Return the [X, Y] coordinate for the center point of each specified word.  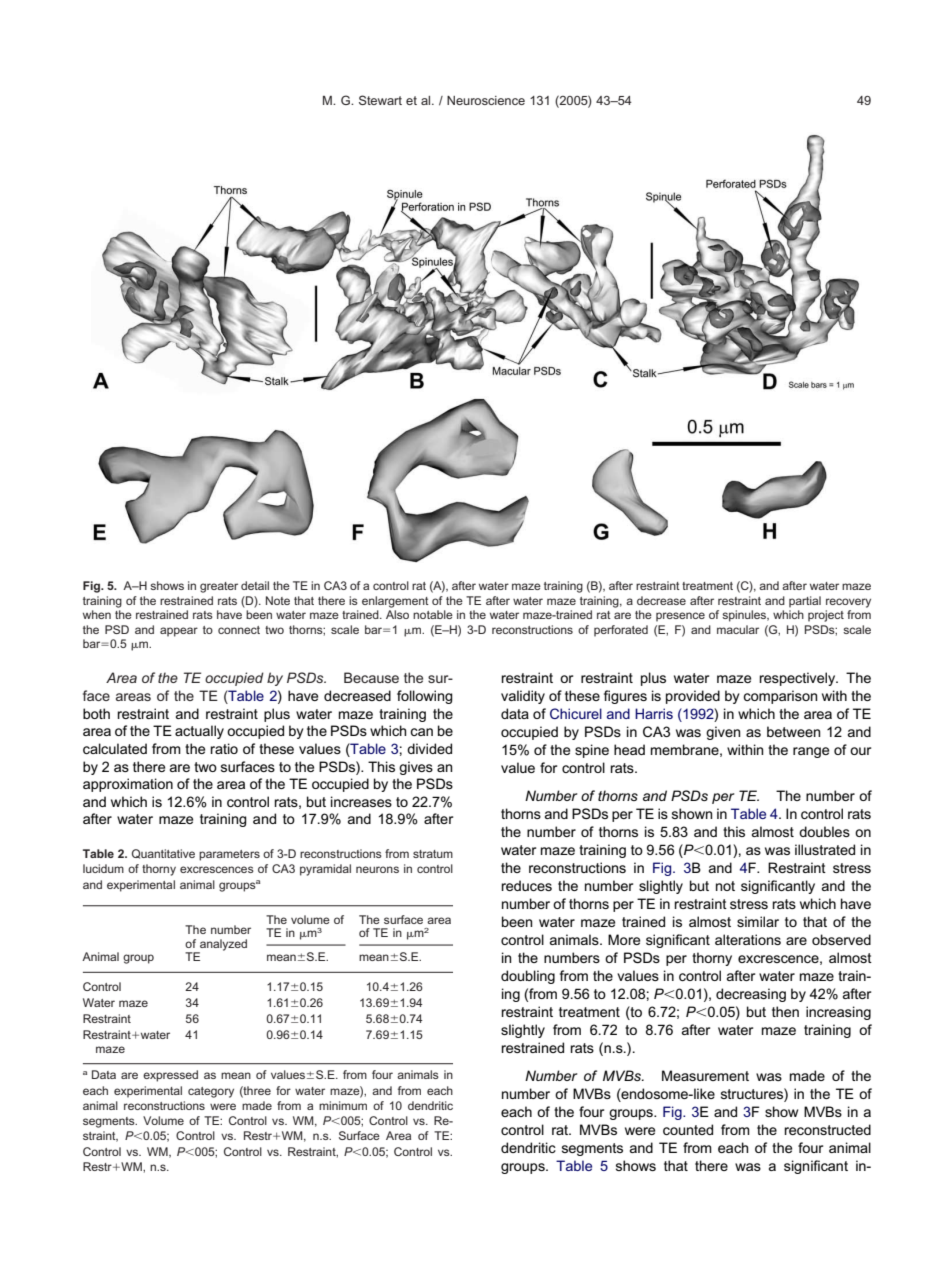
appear [179, 632]
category [211, 1092]
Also [397, 614]
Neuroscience [486, 100]
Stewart [380, 100]
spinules [745, 616]
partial [805, 602]
